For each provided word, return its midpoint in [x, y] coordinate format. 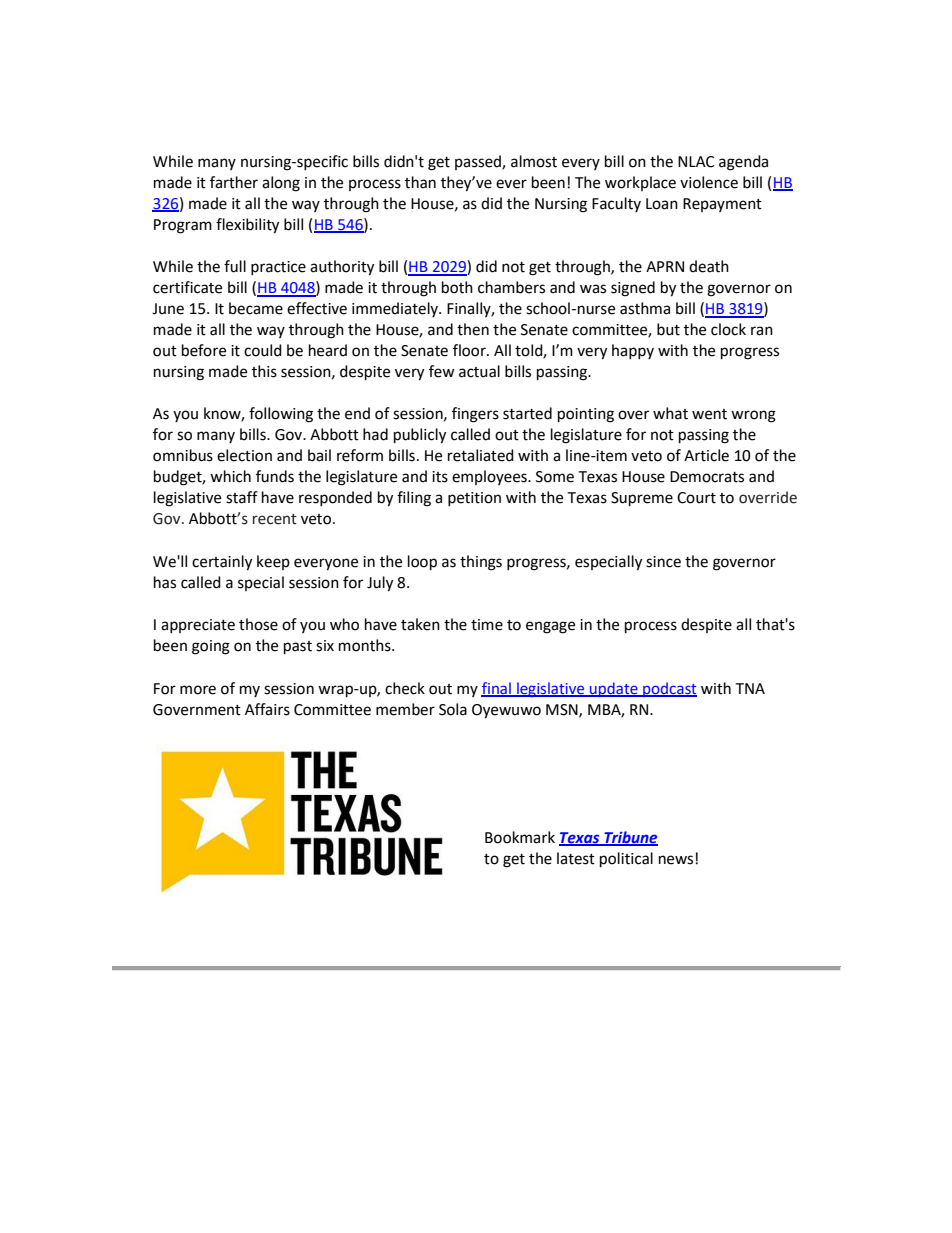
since [663, 562]
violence [709, 182]
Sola [453, 709]
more [198, 690]
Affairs [267, 709]
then [473, 329]
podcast [669, 689]
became [256, 308]
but [668, 329]
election [244, 455]
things [481, 563]
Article [706, 455]
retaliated [481, 455]
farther [234, 182]
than [420, 182]
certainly [222, 563]
